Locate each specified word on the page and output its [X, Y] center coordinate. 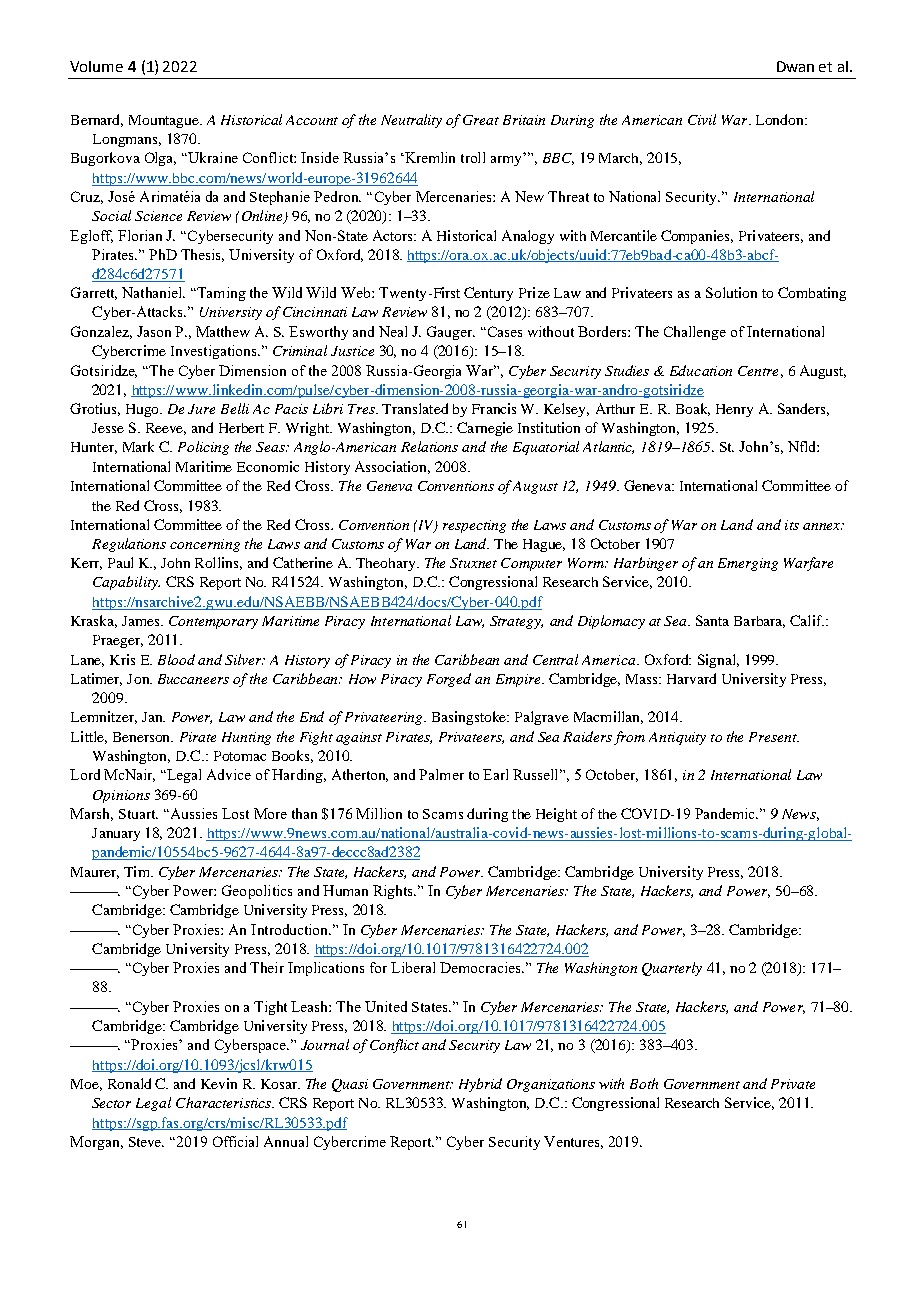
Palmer [441, 774]
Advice [229, 774]
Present [774, 737]
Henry [734, 410]
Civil [702, 119]
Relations [429, 446]
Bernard [97, 120]
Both [644, 1083]
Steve [146, 1142]
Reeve [166, 429]
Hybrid [480, 1085]
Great [481, 120]
